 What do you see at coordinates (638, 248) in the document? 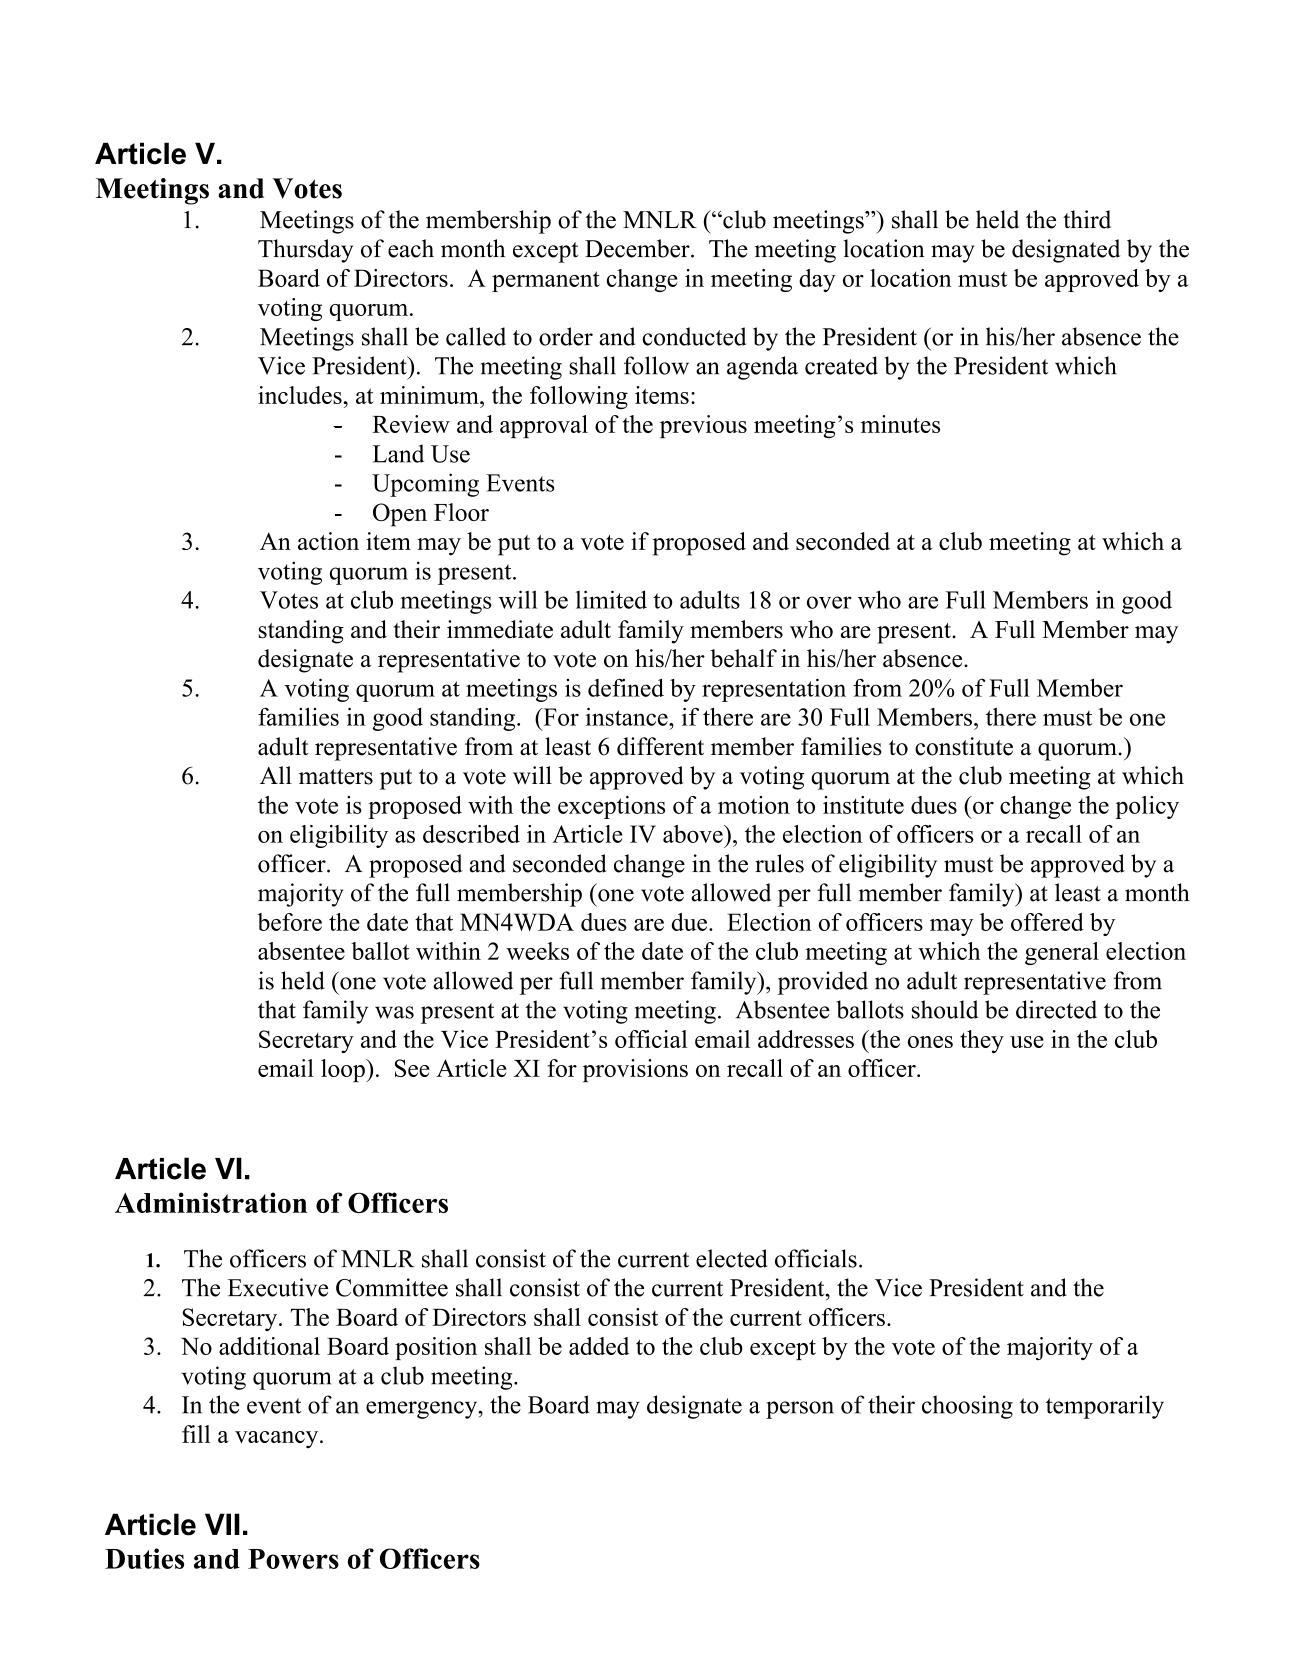
I see `December` at bounding box center [638, 248].
